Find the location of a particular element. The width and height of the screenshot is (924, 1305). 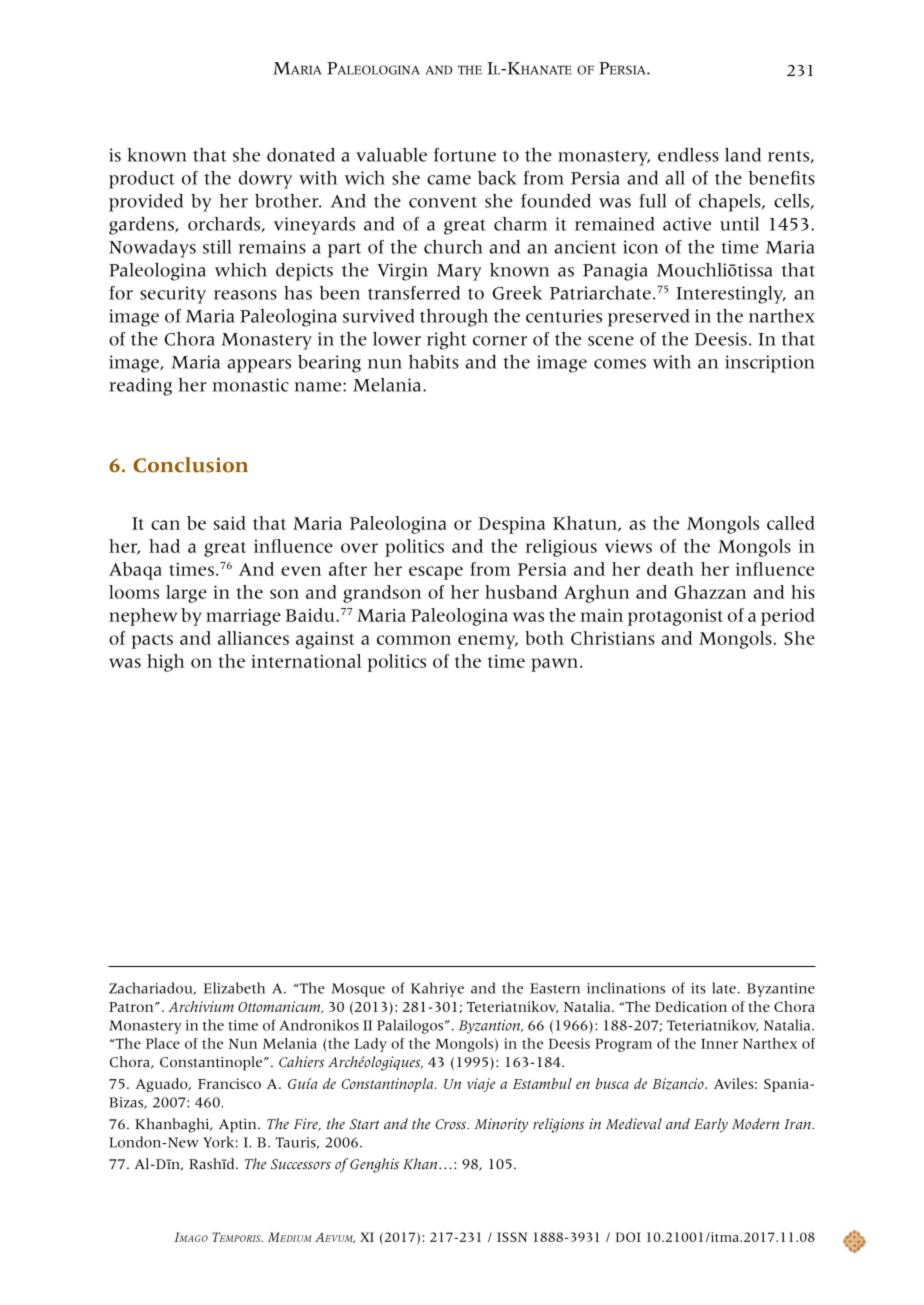

Eastern is located at coordinates (555, 988).
